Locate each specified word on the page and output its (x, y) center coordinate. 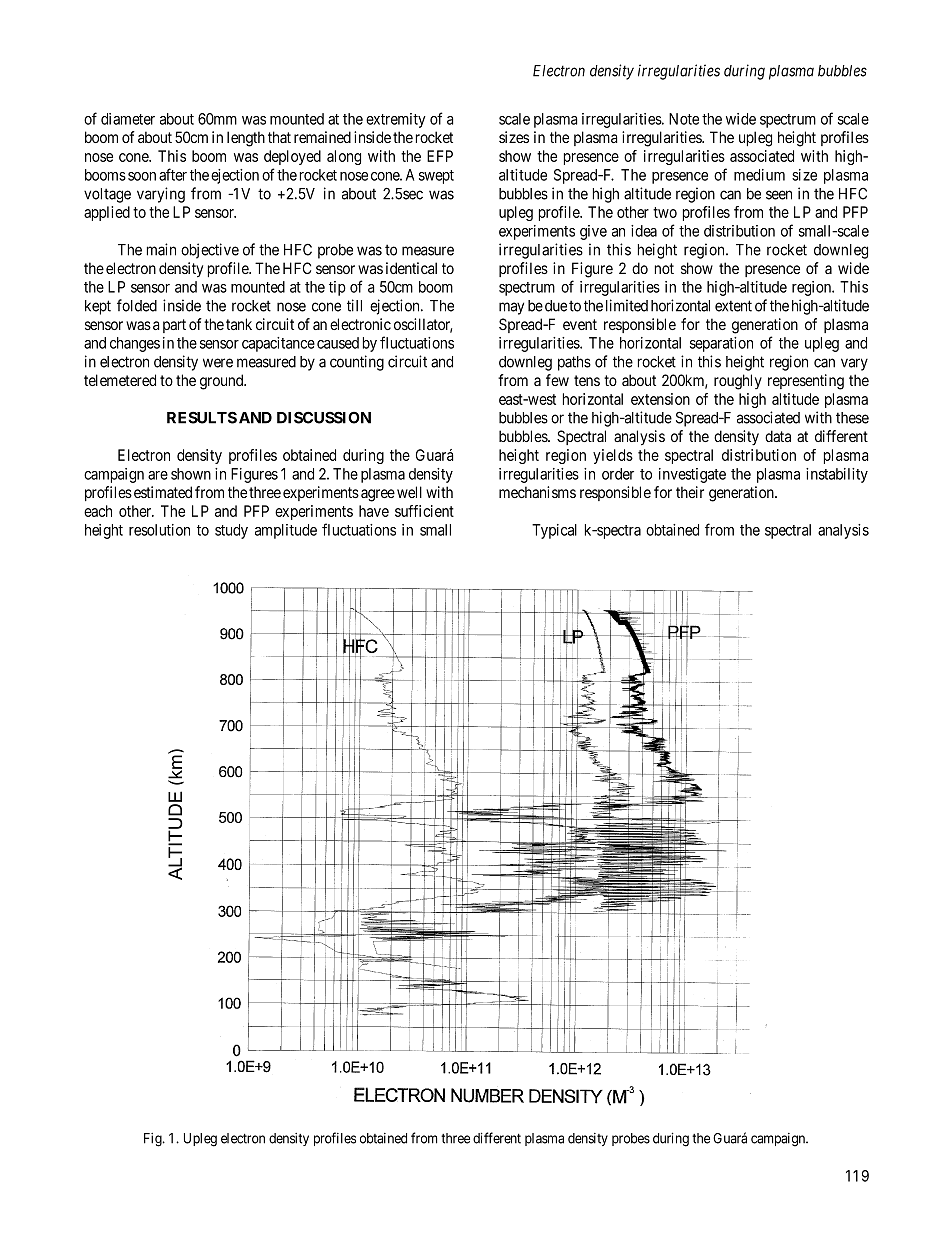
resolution (159, 530)
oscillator (423, 325)
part (174, 326)
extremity (396, 120)
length (246, 139)
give (593, 232)
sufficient (424, 511)
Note (684, 119)
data (778, 436)
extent (733, 306)
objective (210, 251)
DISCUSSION (324, 417)
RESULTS (202, 417)
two (665, 212)
